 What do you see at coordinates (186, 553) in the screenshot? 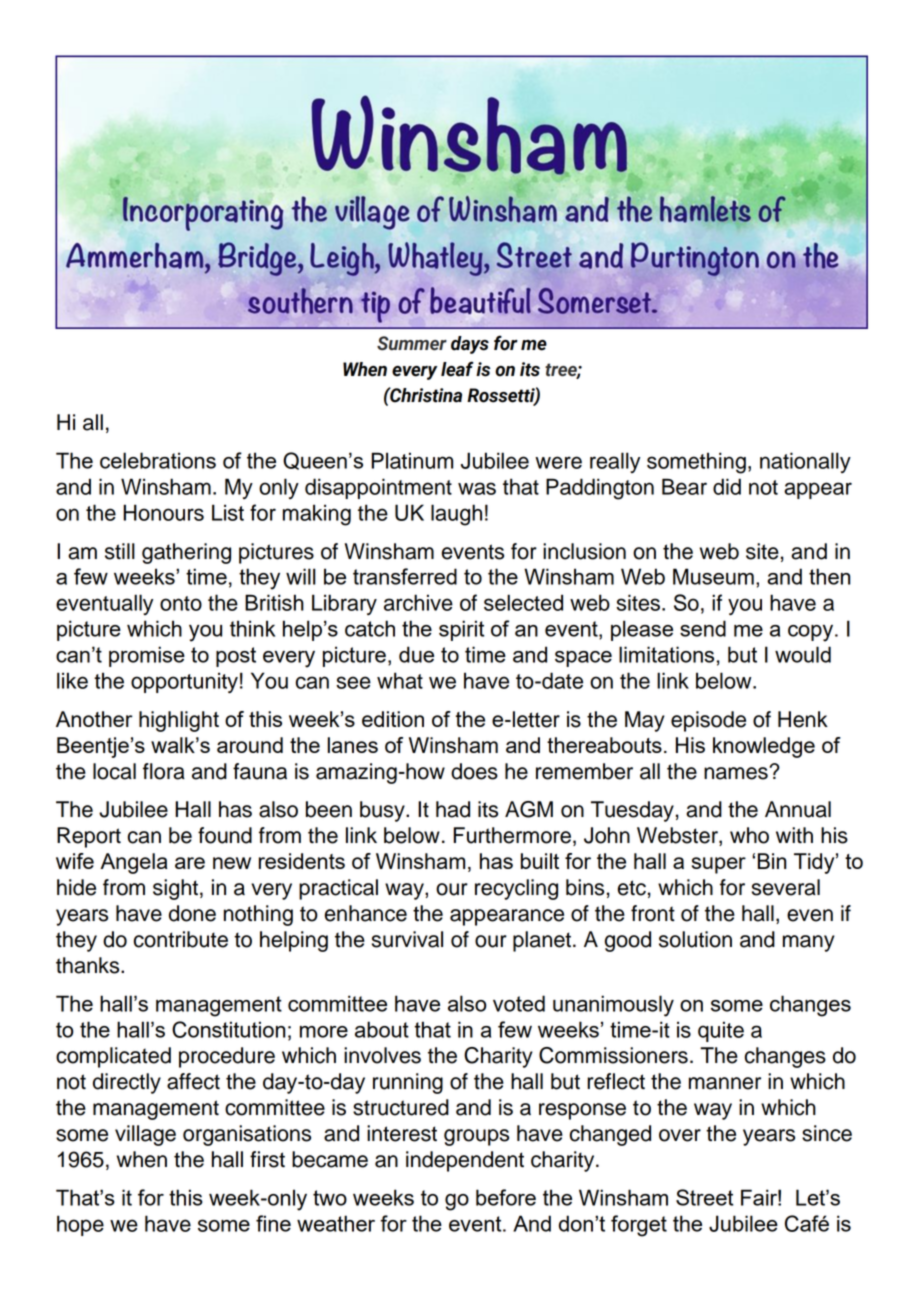
I see `gathering` at bounding box center [186, 553].
